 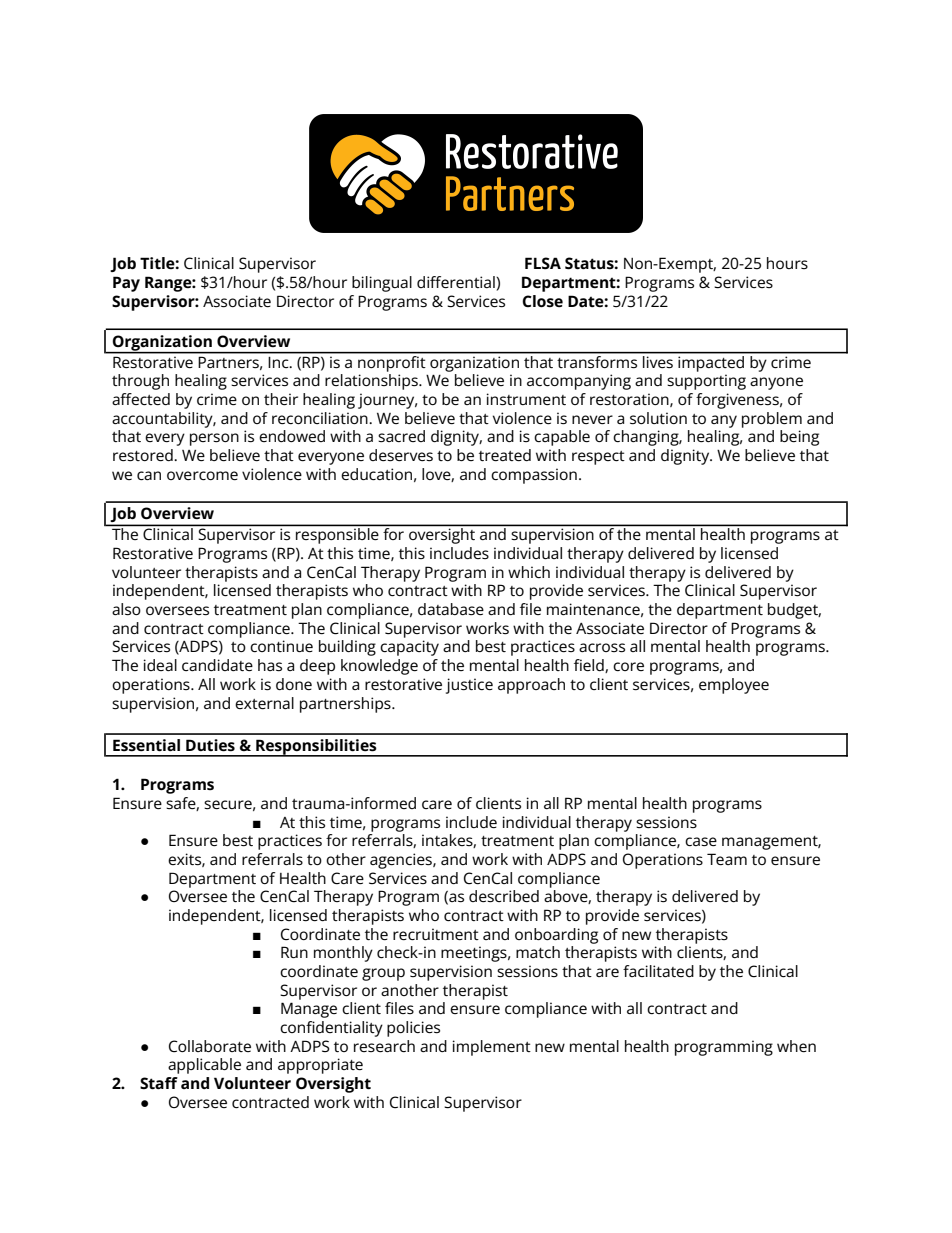 I want to click on applicable, so click(x=204, y=1066).
